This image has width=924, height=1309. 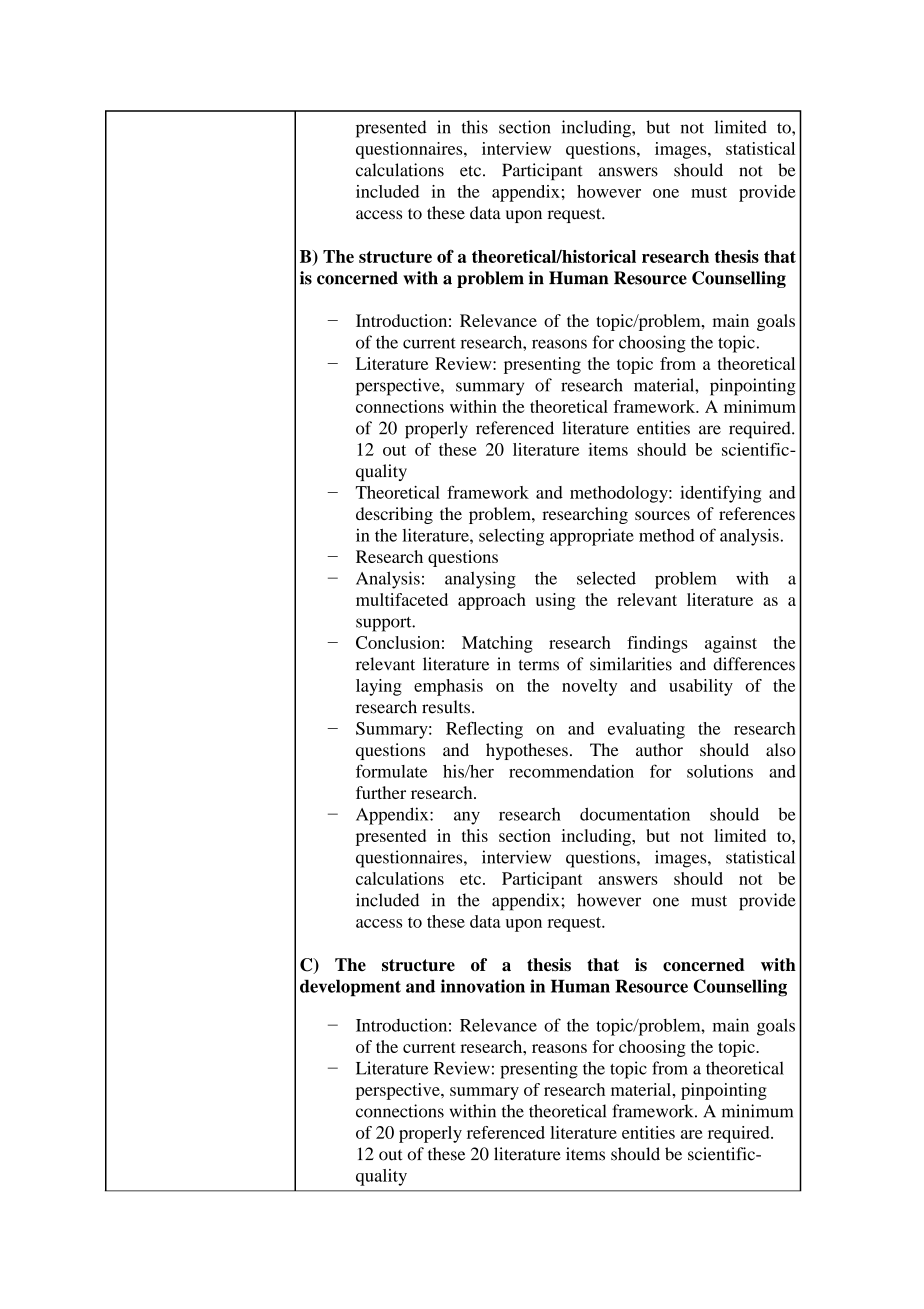 What do you see at coordinates (731, 644) in the image?
I see `against` at bounding box center [731, 644].
